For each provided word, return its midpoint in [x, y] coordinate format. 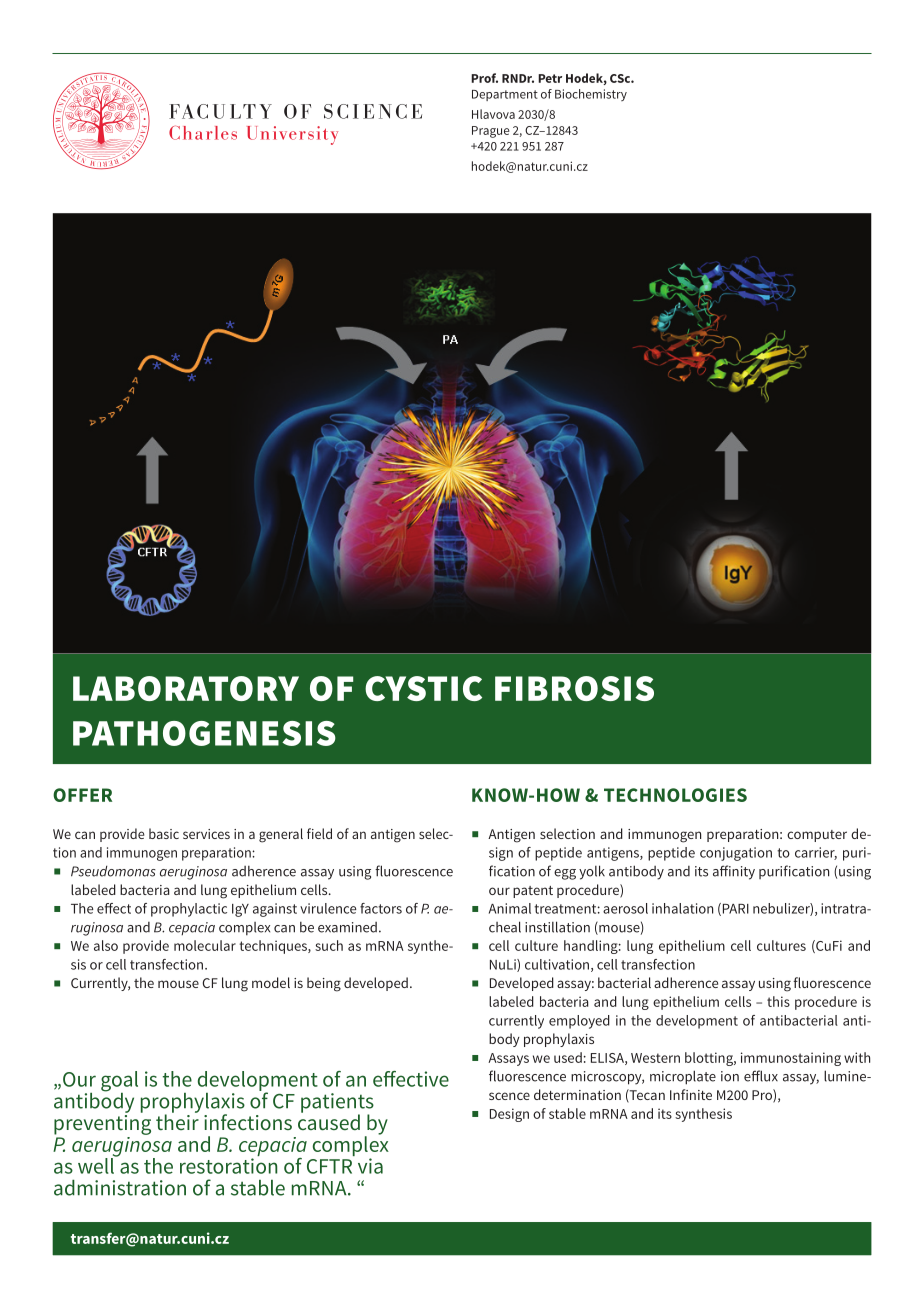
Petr [550, 78]
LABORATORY [186, 688]
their [177, 1121]
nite [701, 1095]
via [370, 1166]
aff [720, 871]
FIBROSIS [574, 688]
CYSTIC [423, 688]
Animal [510, 908]
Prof [484, 78]
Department [505, 95]
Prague [490, 132]
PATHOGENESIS [204, 733]
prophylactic [189, 910]
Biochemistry [591, 95]
